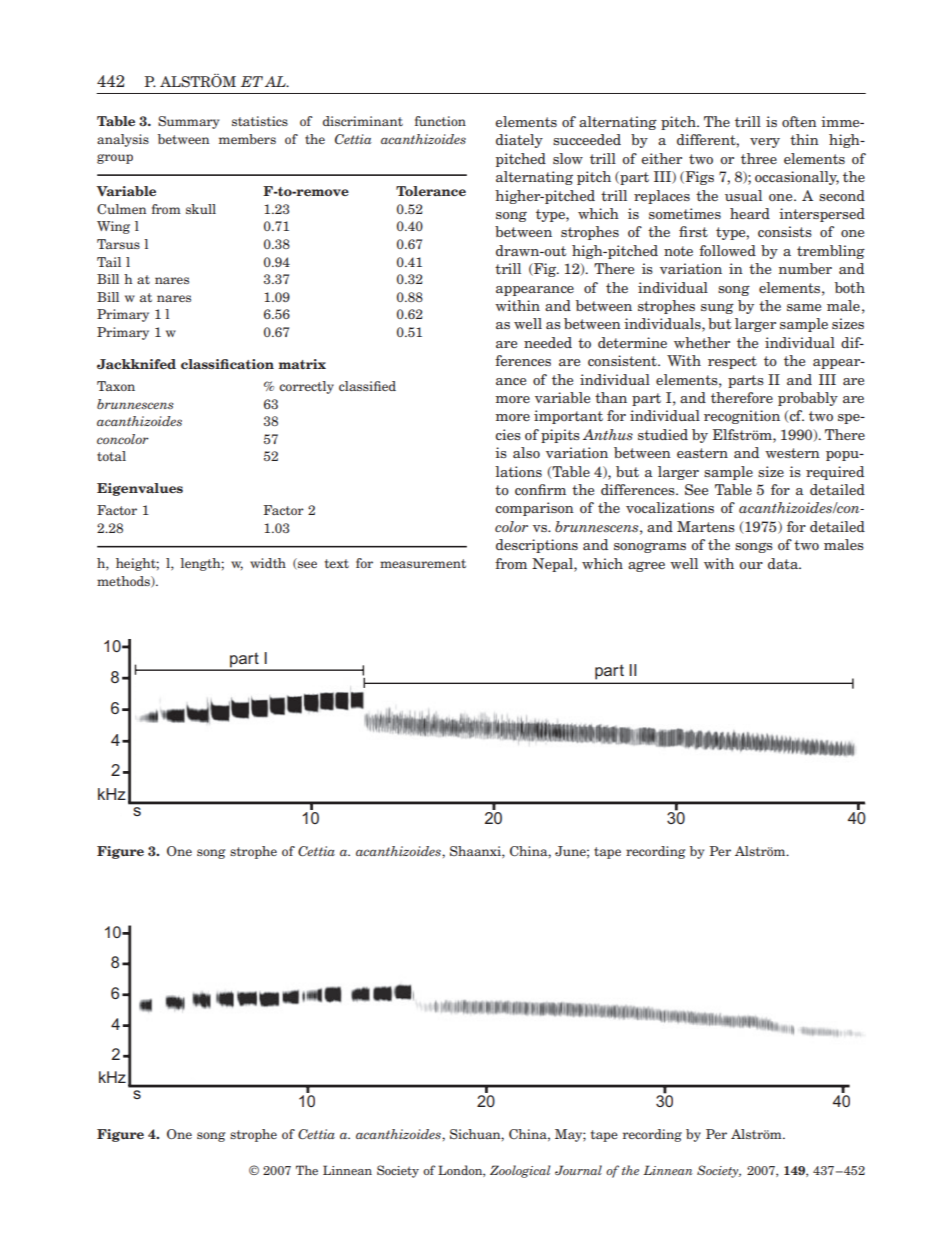  Describe the element at coordinates (440, 121) in the image. I see `function` at that location.
